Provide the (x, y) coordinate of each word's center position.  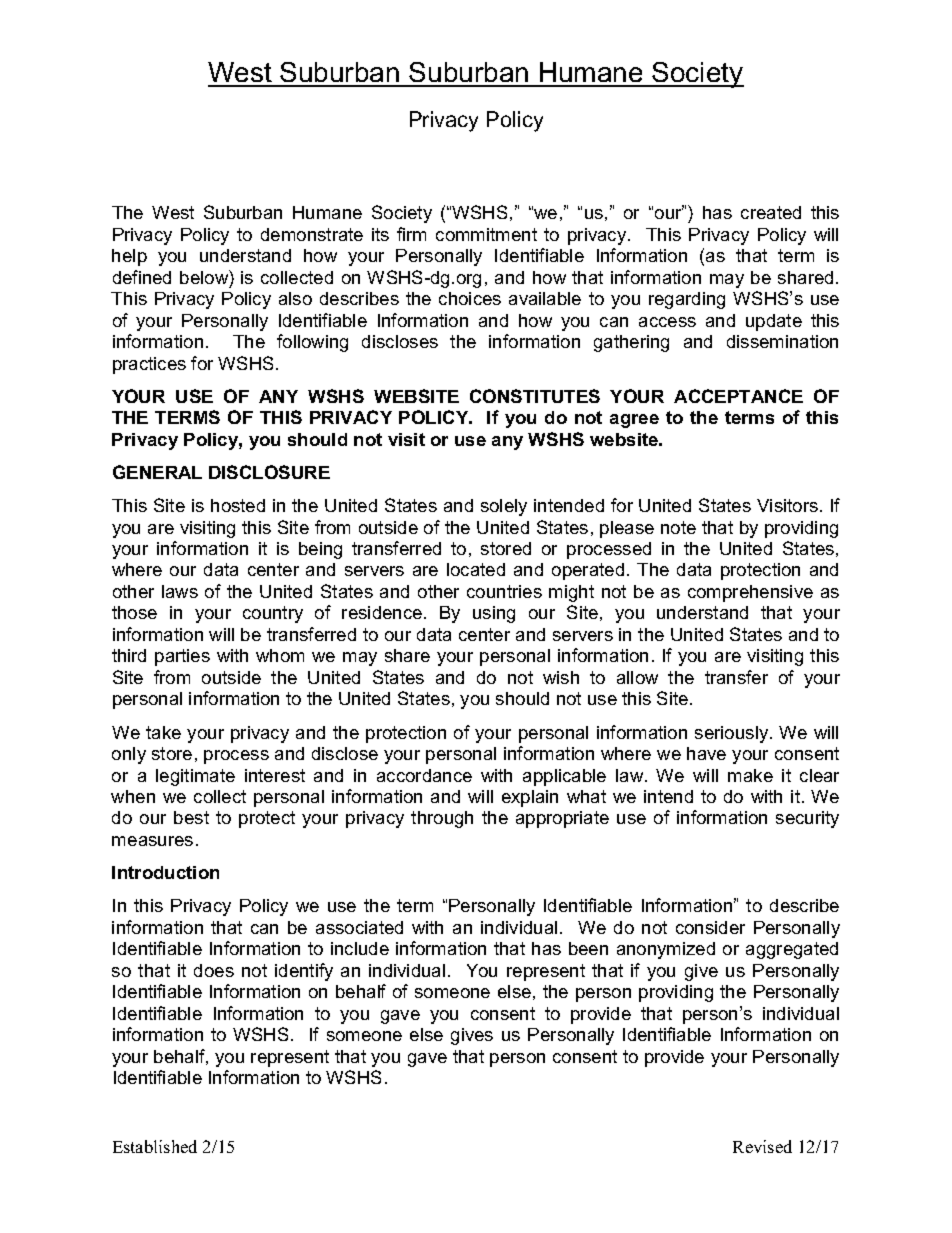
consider (710, 927)
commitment (486, 234)
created (771, 212)
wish (561, 677)
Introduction (165, 872)
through (442, 819)
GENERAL (157, 472)
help (129, 257)
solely (504, 507)
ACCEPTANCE (738, 396)
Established (155, 1146)
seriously (733, 734)
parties (182, 657)
